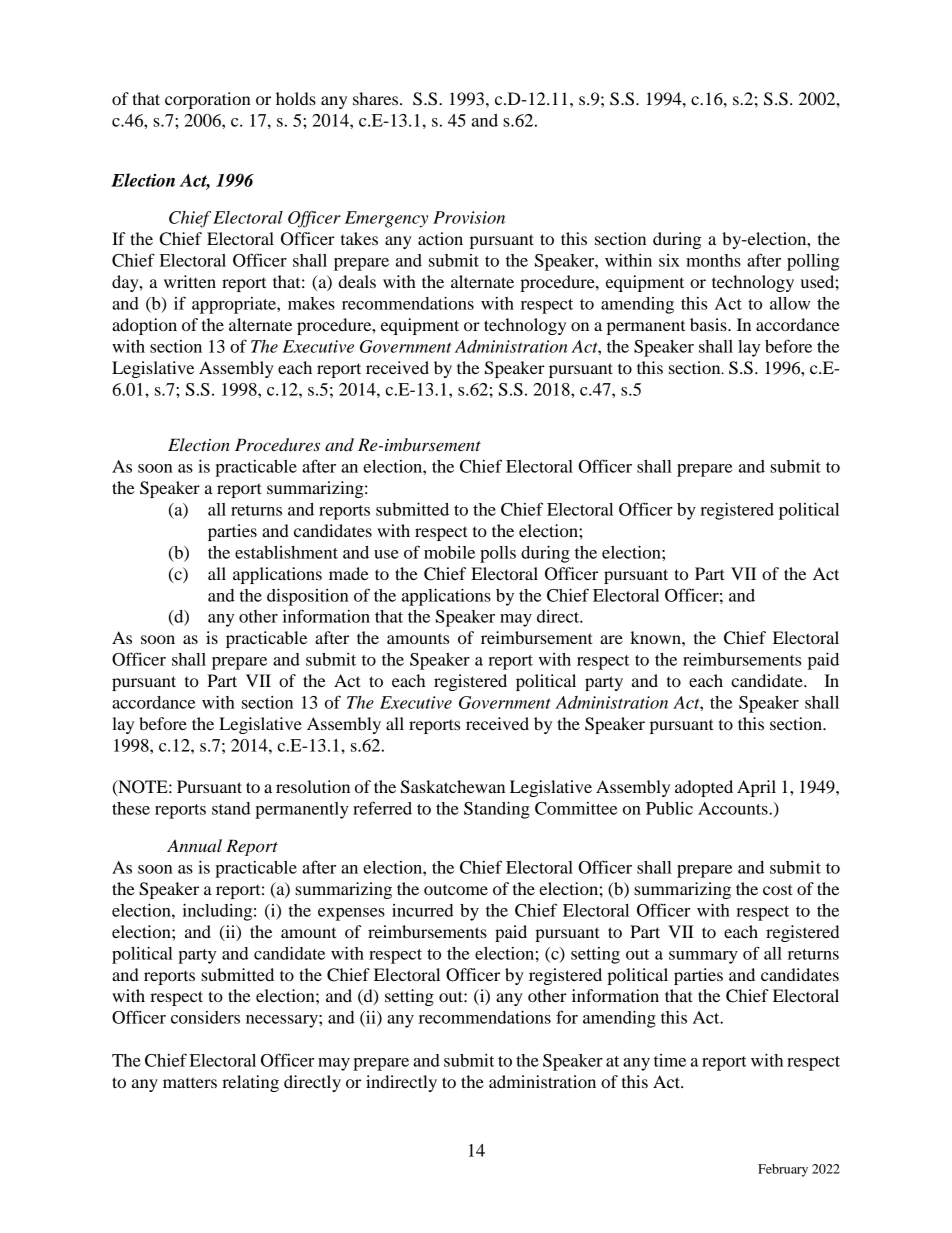  I want to click on cost, so click(778, 889).
